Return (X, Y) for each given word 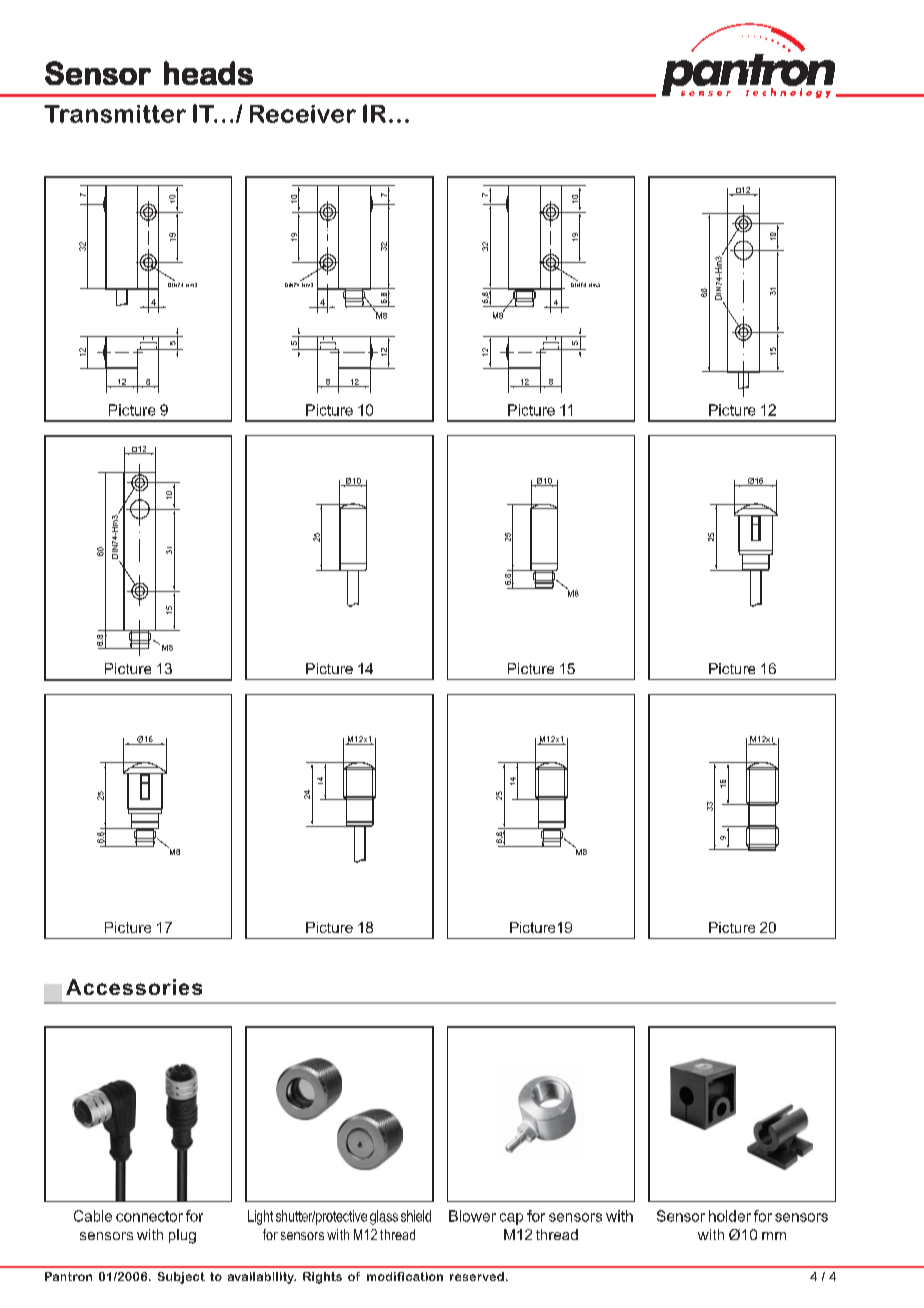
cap (511, 1219)
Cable (93, 1216)
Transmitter (115, 114)
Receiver (303, 114)
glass (384, 1217)
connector (149, 1216)
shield (416, 1216)
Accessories (134, 987)
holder (730, 1216)
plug (182, 1236)
